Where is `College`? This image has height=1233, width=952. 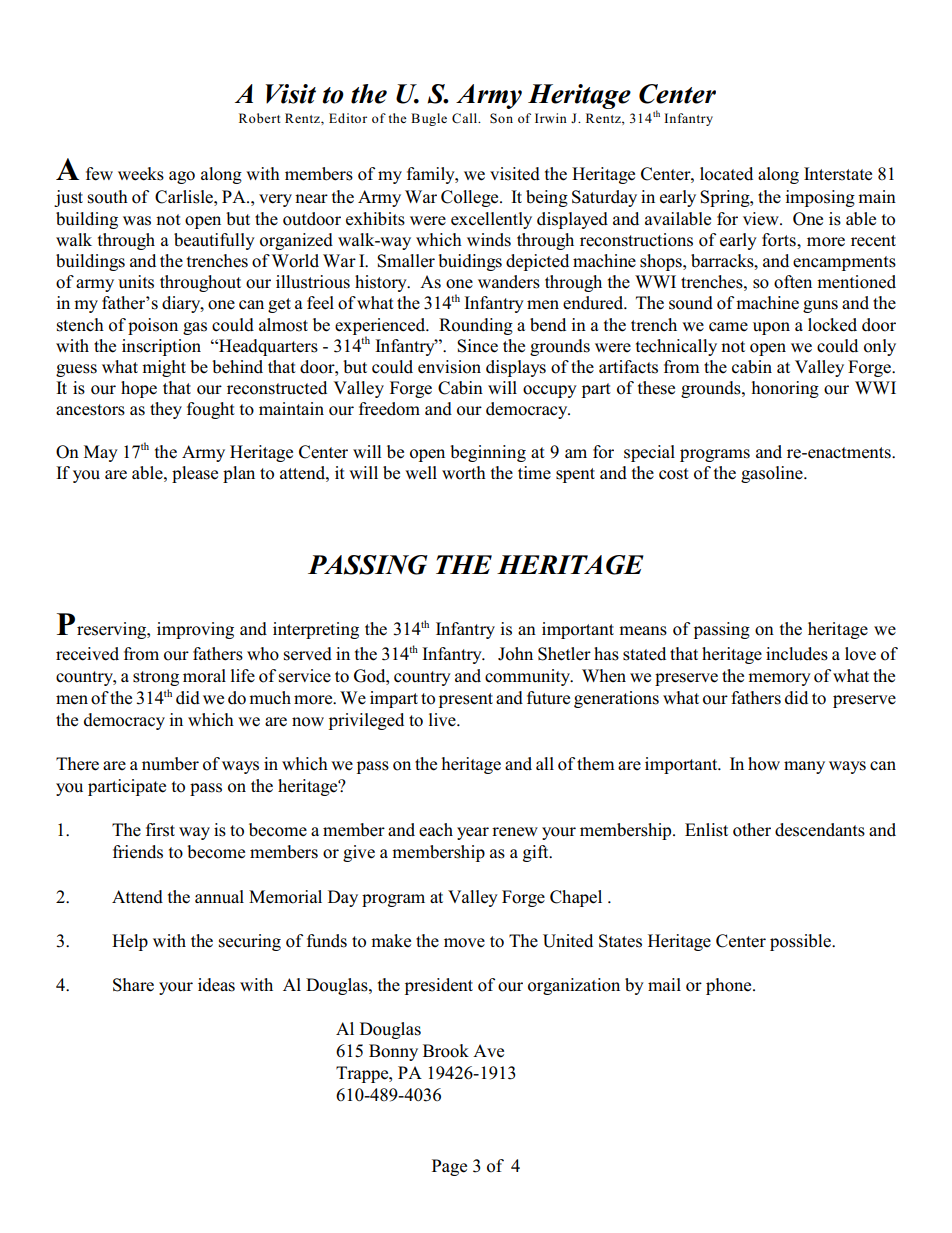 College is located at coordinates (471, 198).
